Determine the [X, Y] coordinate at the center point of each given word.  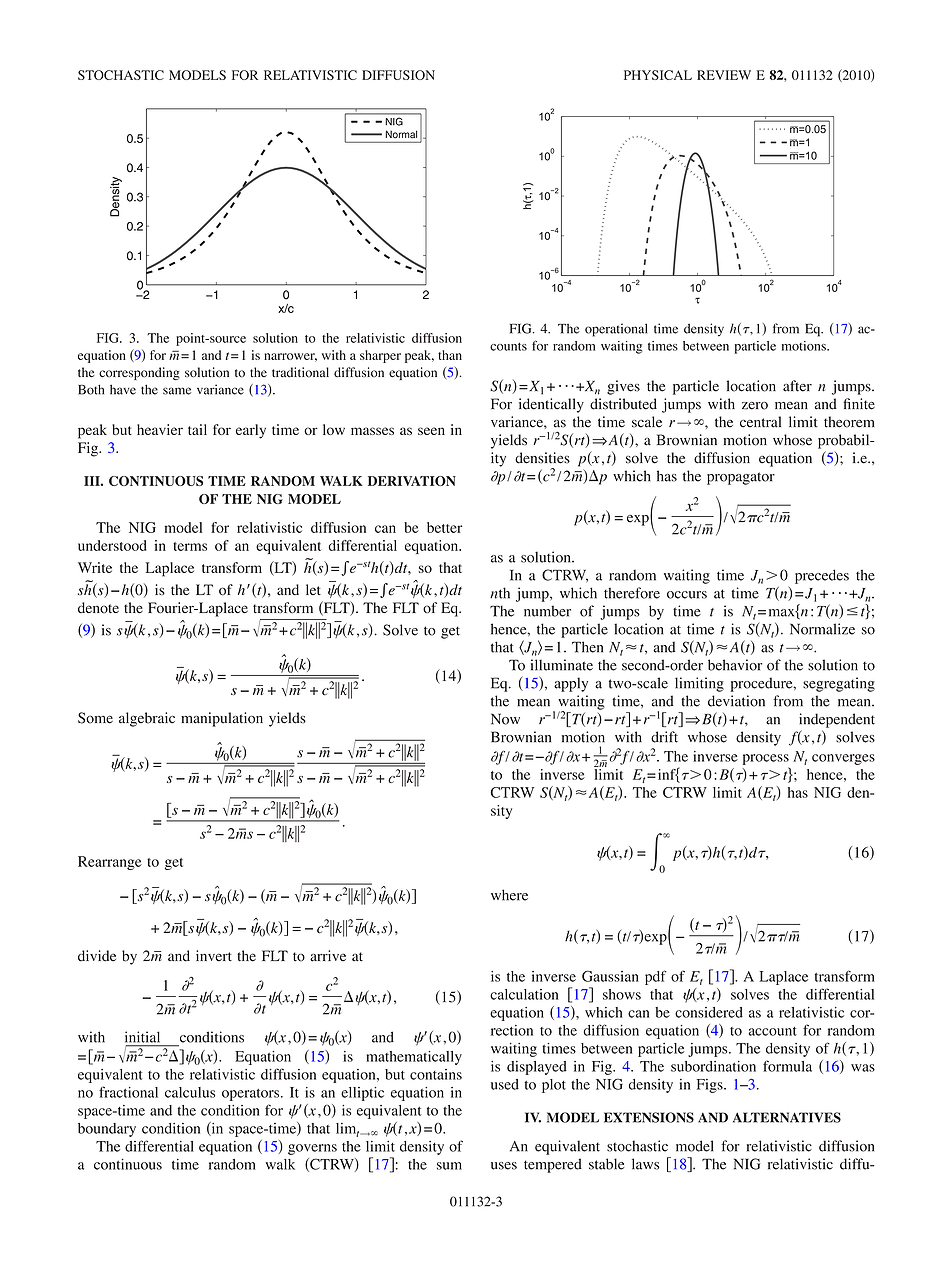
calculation [524, 994]
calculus [190, 1092]
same [177, 391]
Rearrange [110, 863]
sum [449, 1166]
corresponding [139, 373]
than [450, 355]
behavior [735, 665]
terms [190, 546]
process [766, 759]
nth [500, 593]
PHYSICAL [658, 75]
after [797, 386]
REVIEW [724, 75]
